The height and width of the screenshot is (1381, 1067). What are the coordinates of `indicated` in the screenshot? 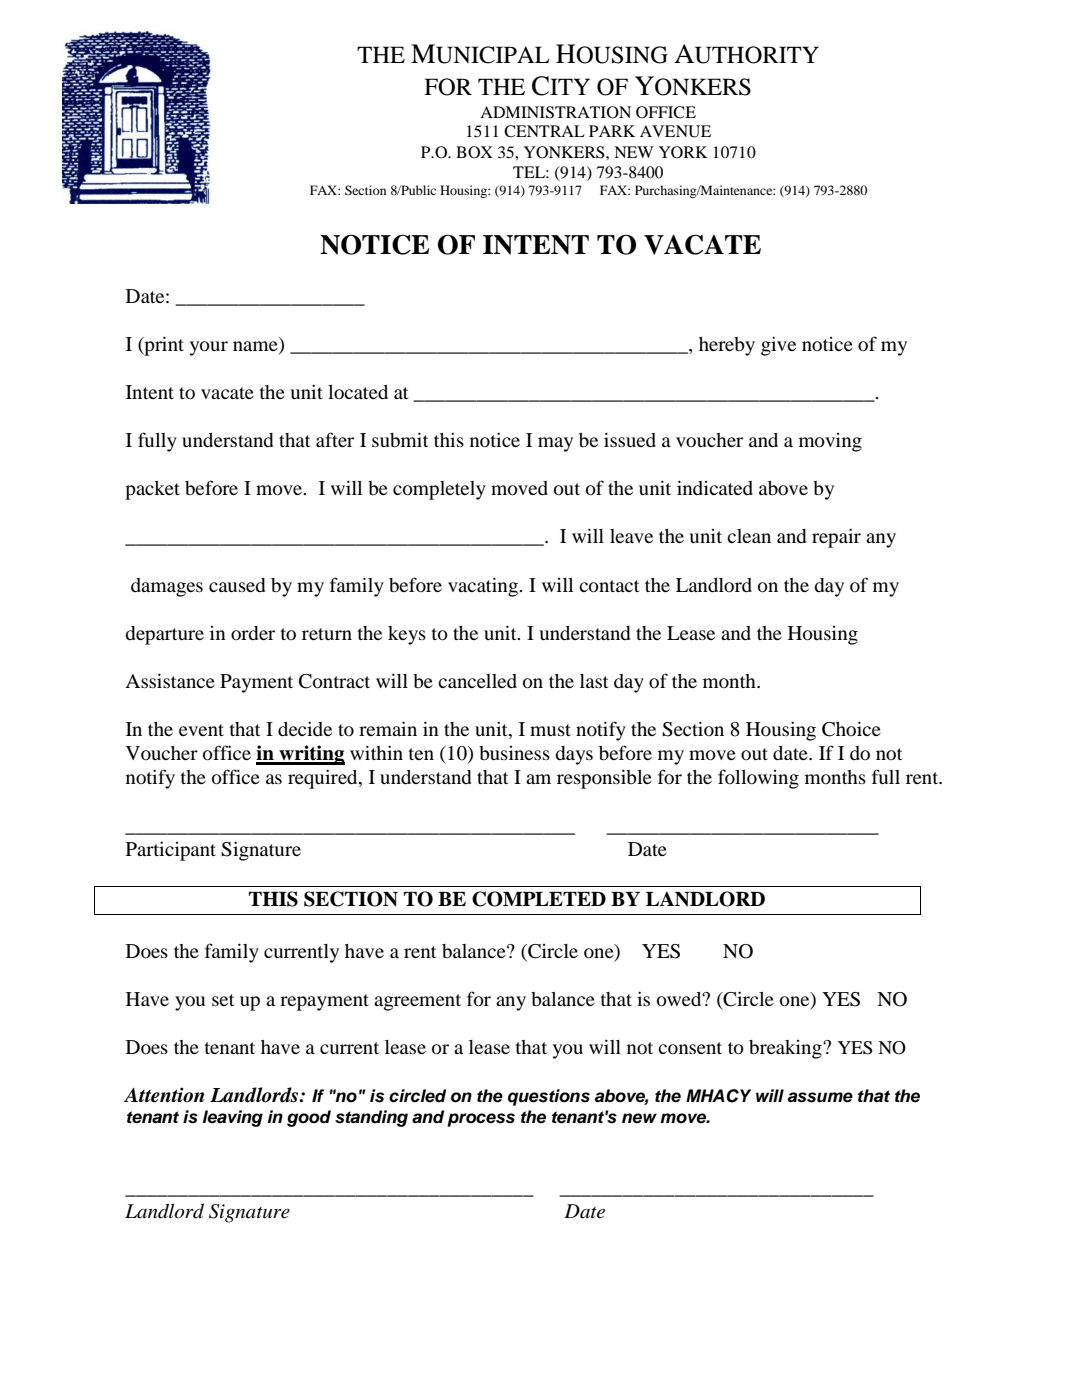 It's located at (715, 487).
